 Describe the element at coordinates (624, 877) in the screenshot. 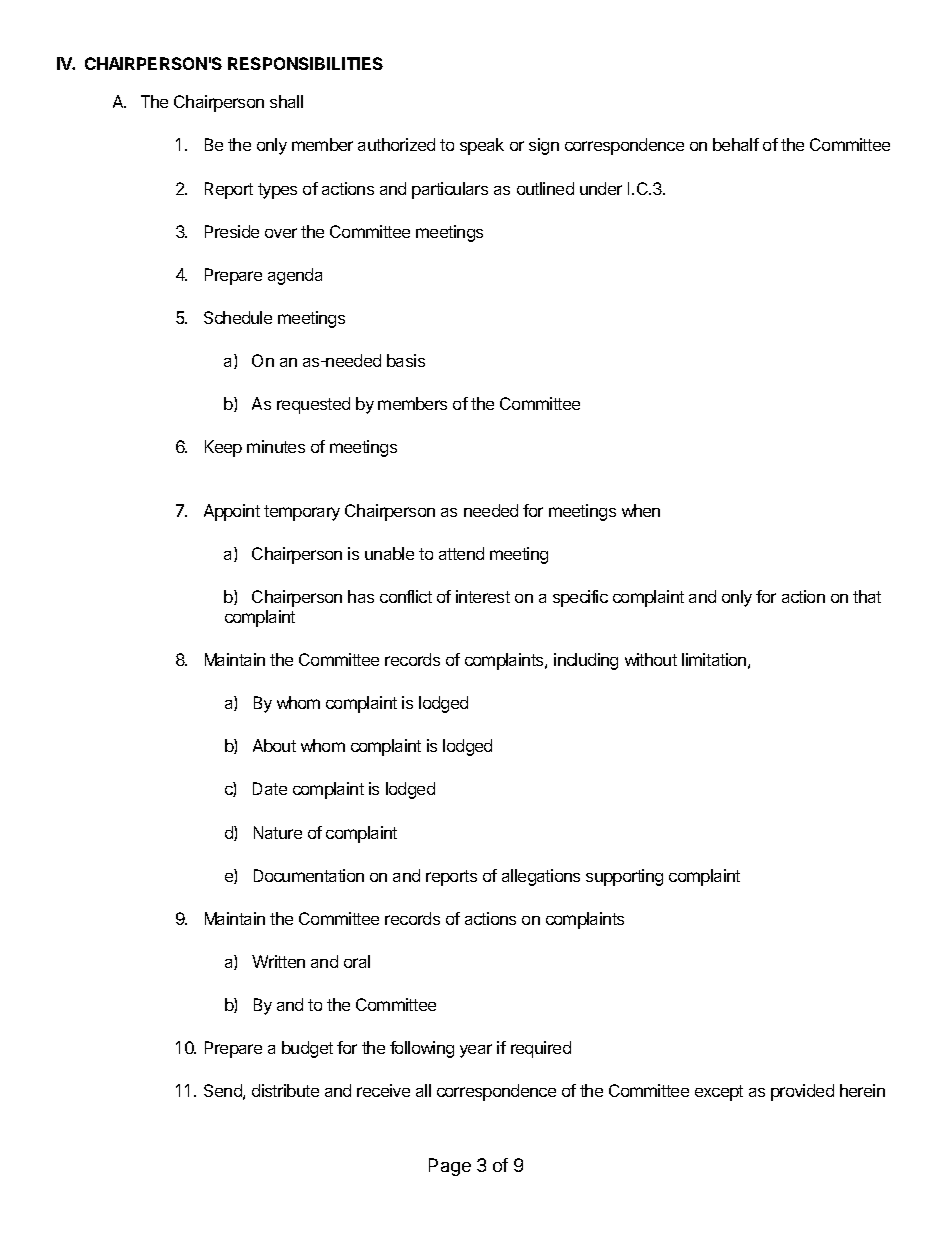

I see `supporting` at that location.
